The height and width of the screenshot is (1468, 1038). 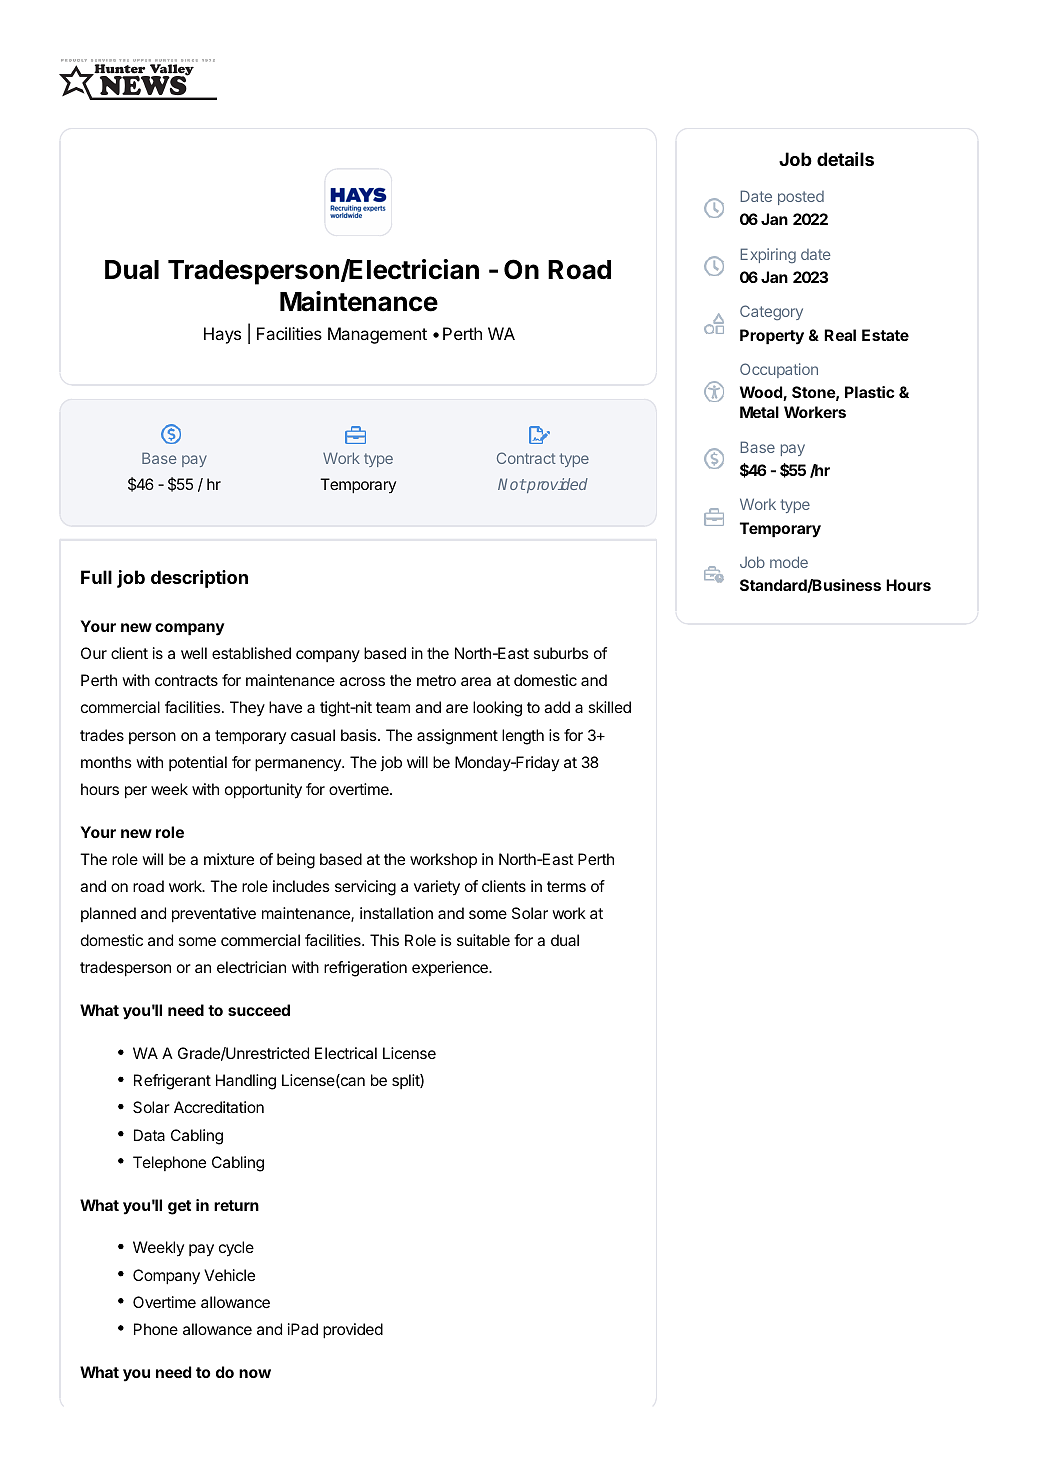 I want to click on variety, so click(x=437, y=888).
